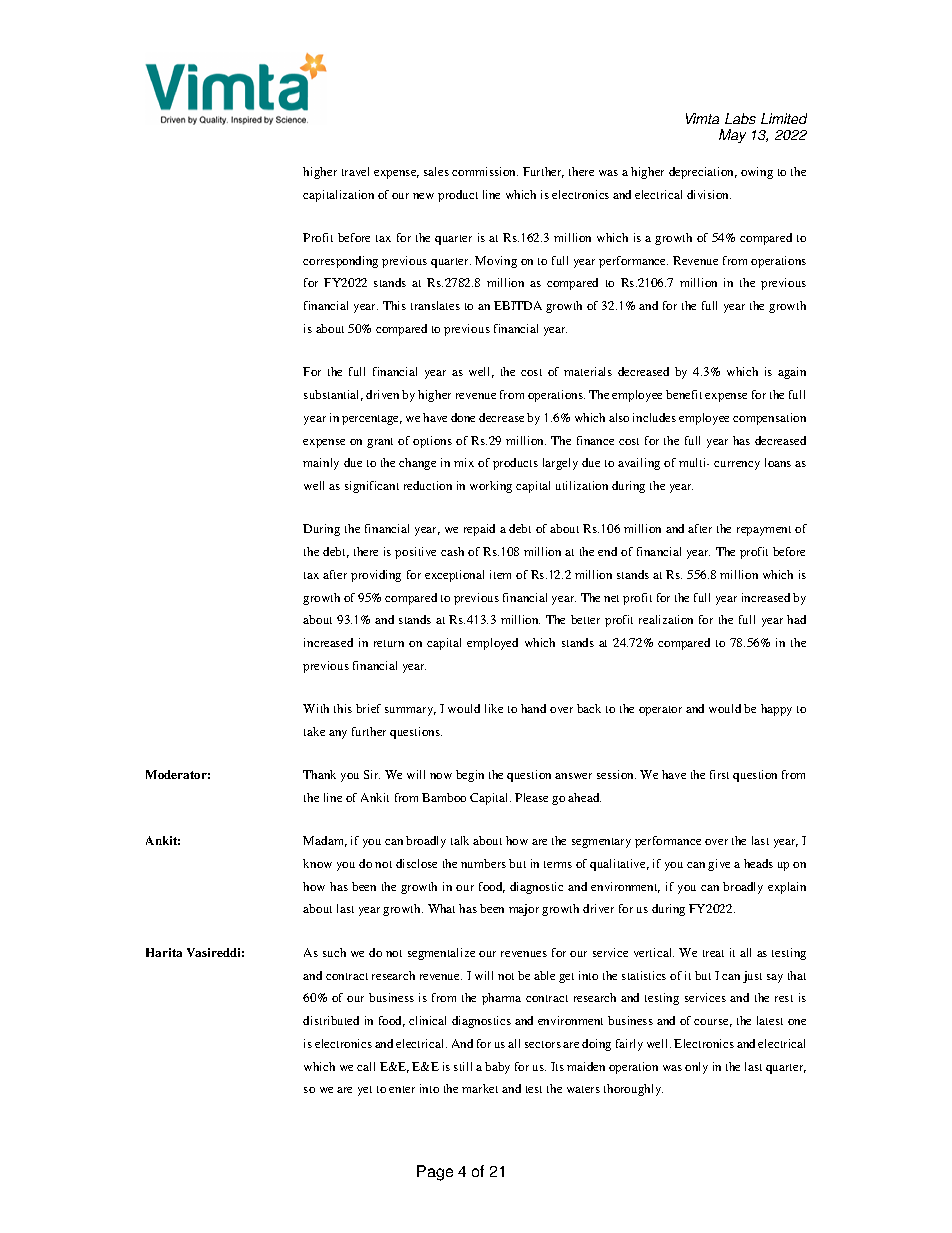 The image size is (952, 1233). I want to click on travel, so click(355, 171).
